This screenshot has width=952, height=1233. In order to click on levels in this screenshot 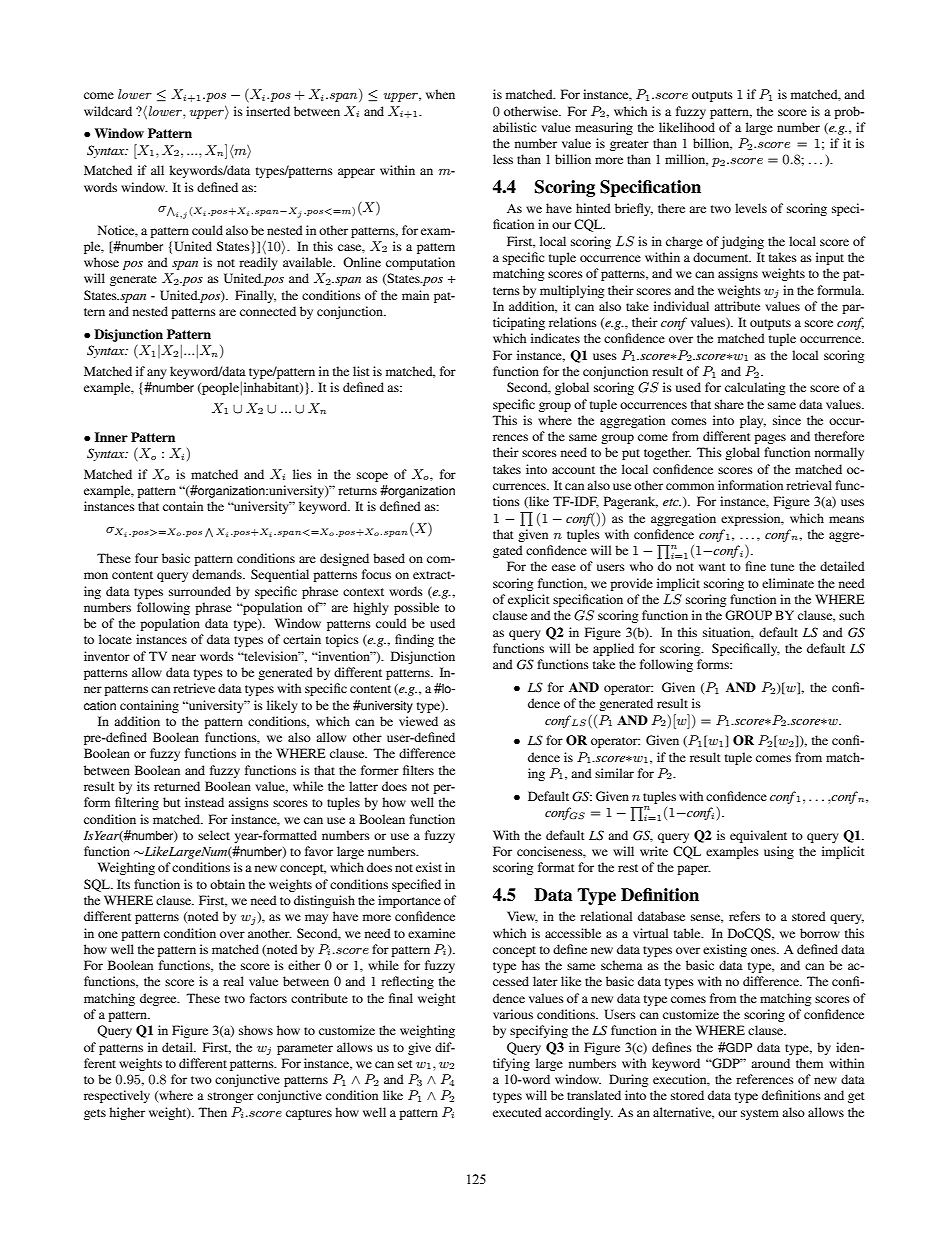, I will do `click(751, 208)`.
